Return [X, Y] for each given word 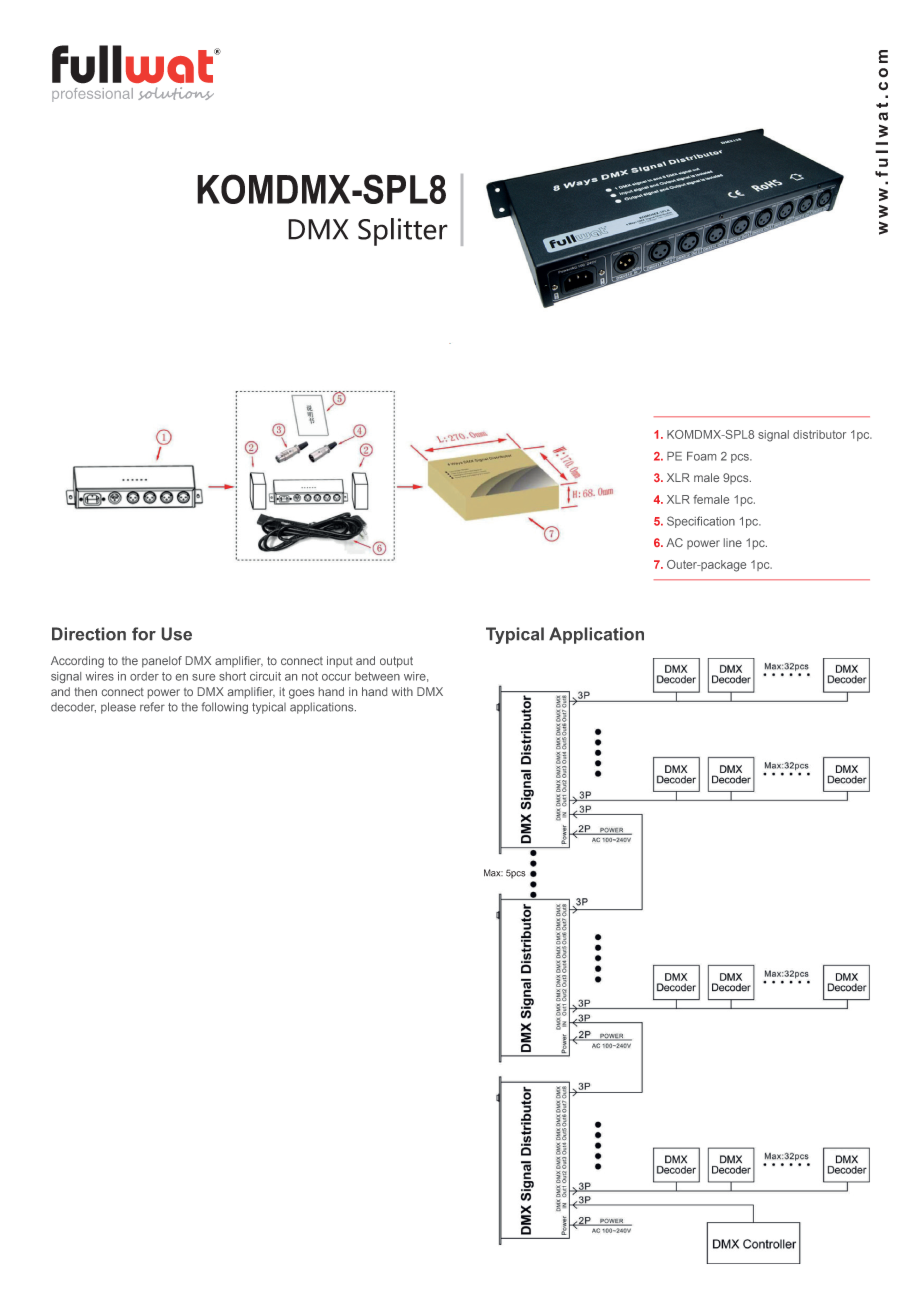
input [340, 661]
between [377, 676]
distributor [819, 434]
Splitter [403, 232]
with [402, 691]
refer [152, 707]
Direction [89, 634]
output [396, 662]
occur [336, 677]
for [144, 634]
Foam [701, 456]
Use [177, 634]
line [733, 542]
